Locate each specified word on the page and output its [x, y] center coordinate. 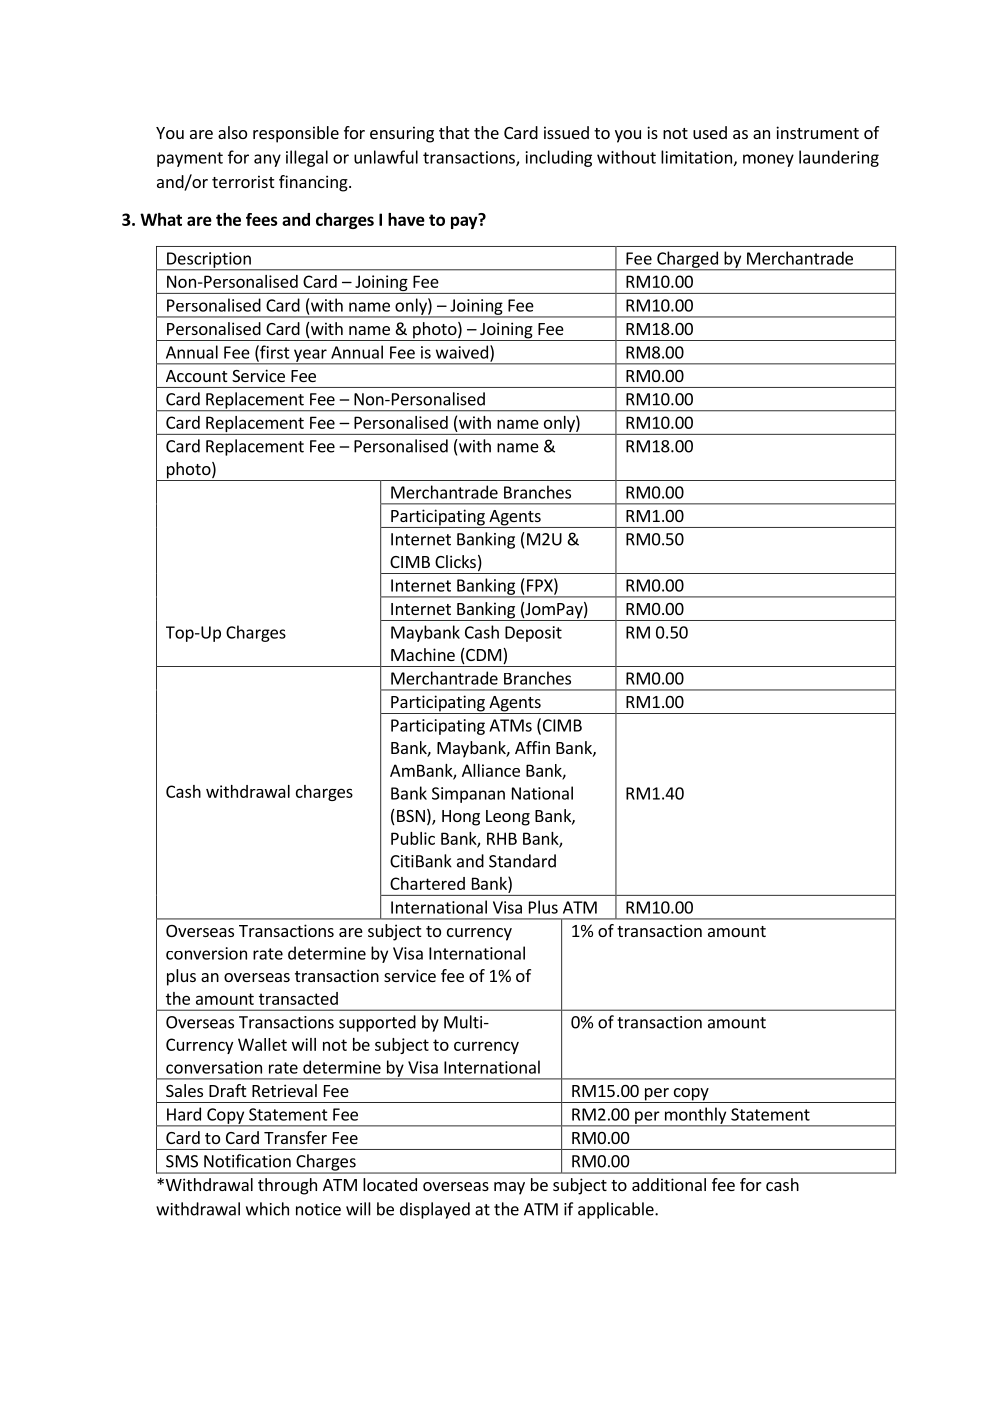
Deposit [533, 634]
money [768, 160]
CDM [482, 656]
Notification [247, 1161]
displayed [435, 1210]
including [559, 158]
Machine [423, 654]
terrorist [243, 181]
